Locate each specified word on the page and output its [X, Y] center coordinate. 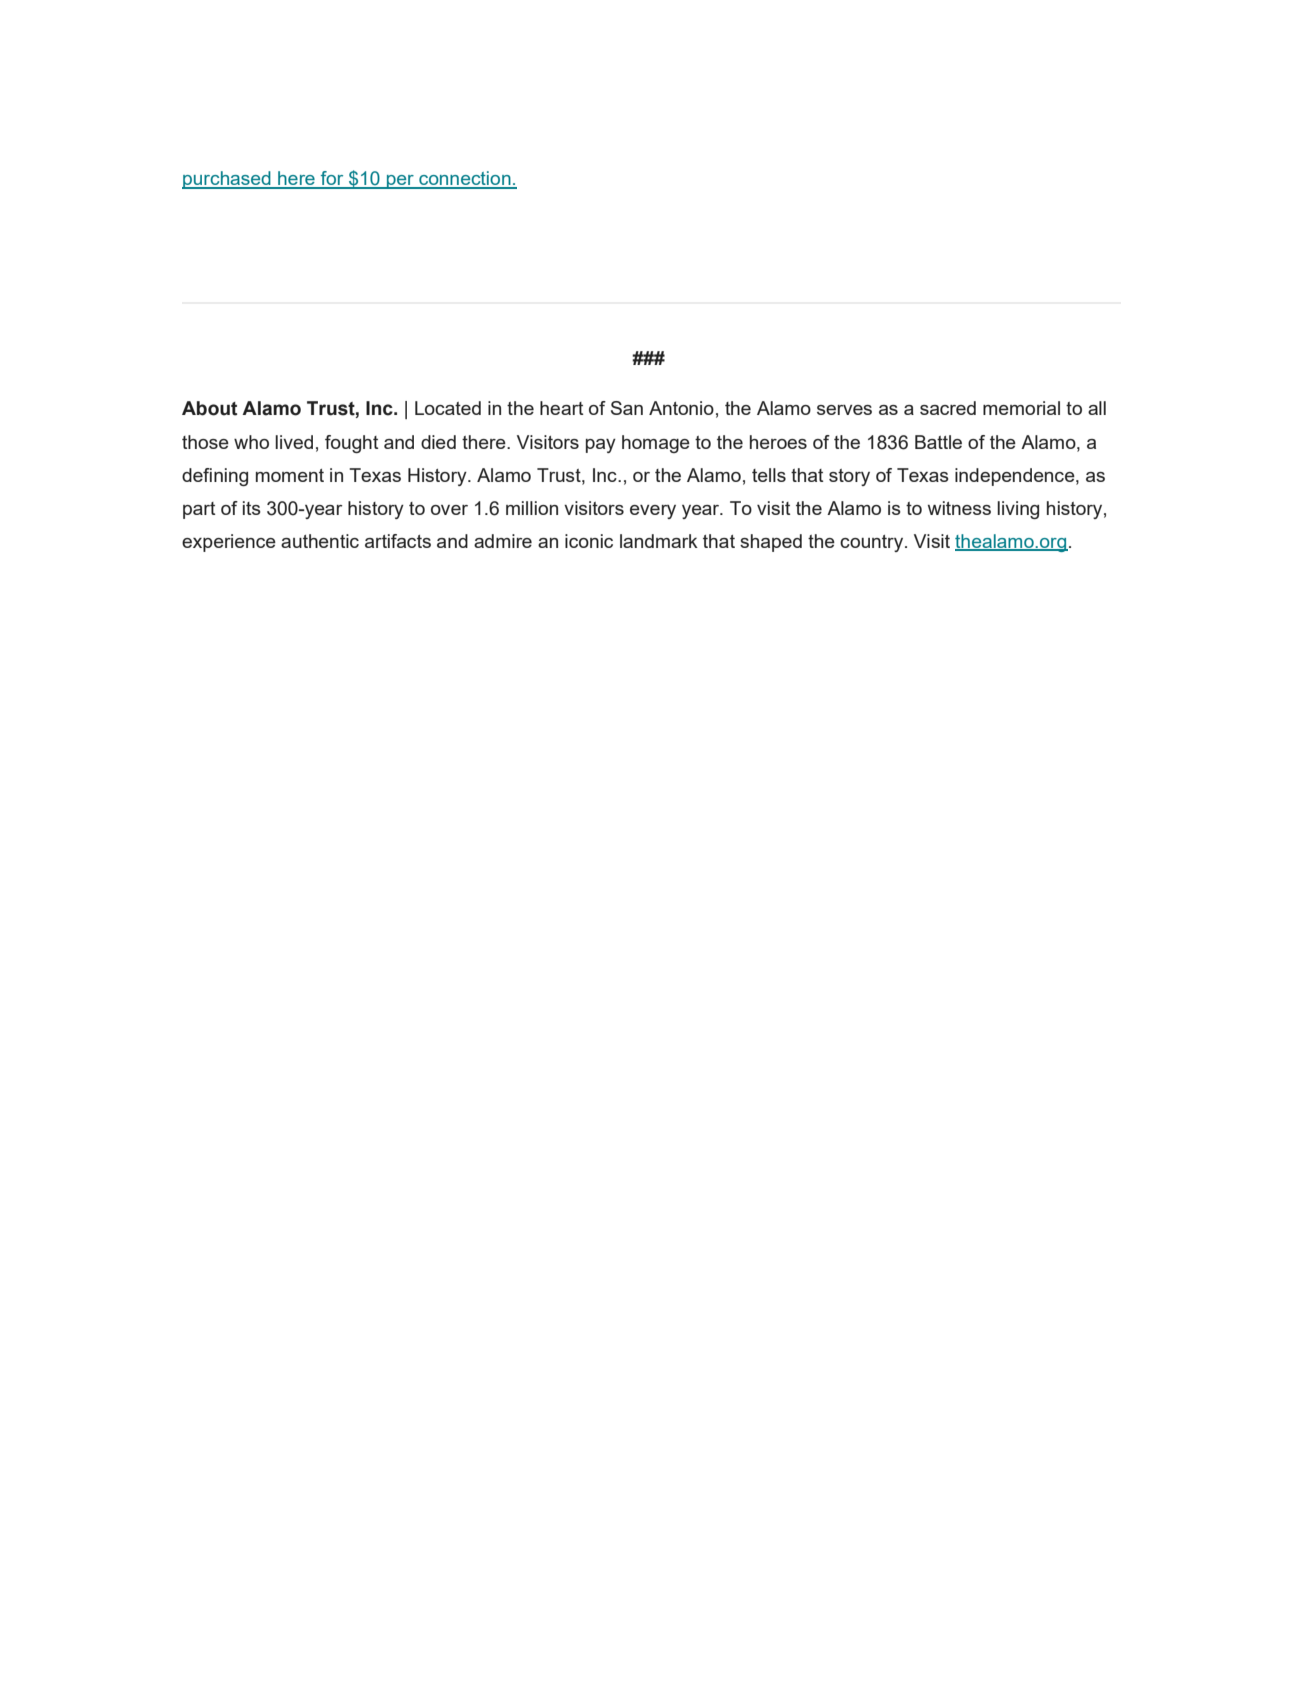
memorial [1021, 408]
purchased [227, 180]
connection [465, 179]
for [332, 179]
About [209, 408]
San [627, 408]
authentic [320, 541]
